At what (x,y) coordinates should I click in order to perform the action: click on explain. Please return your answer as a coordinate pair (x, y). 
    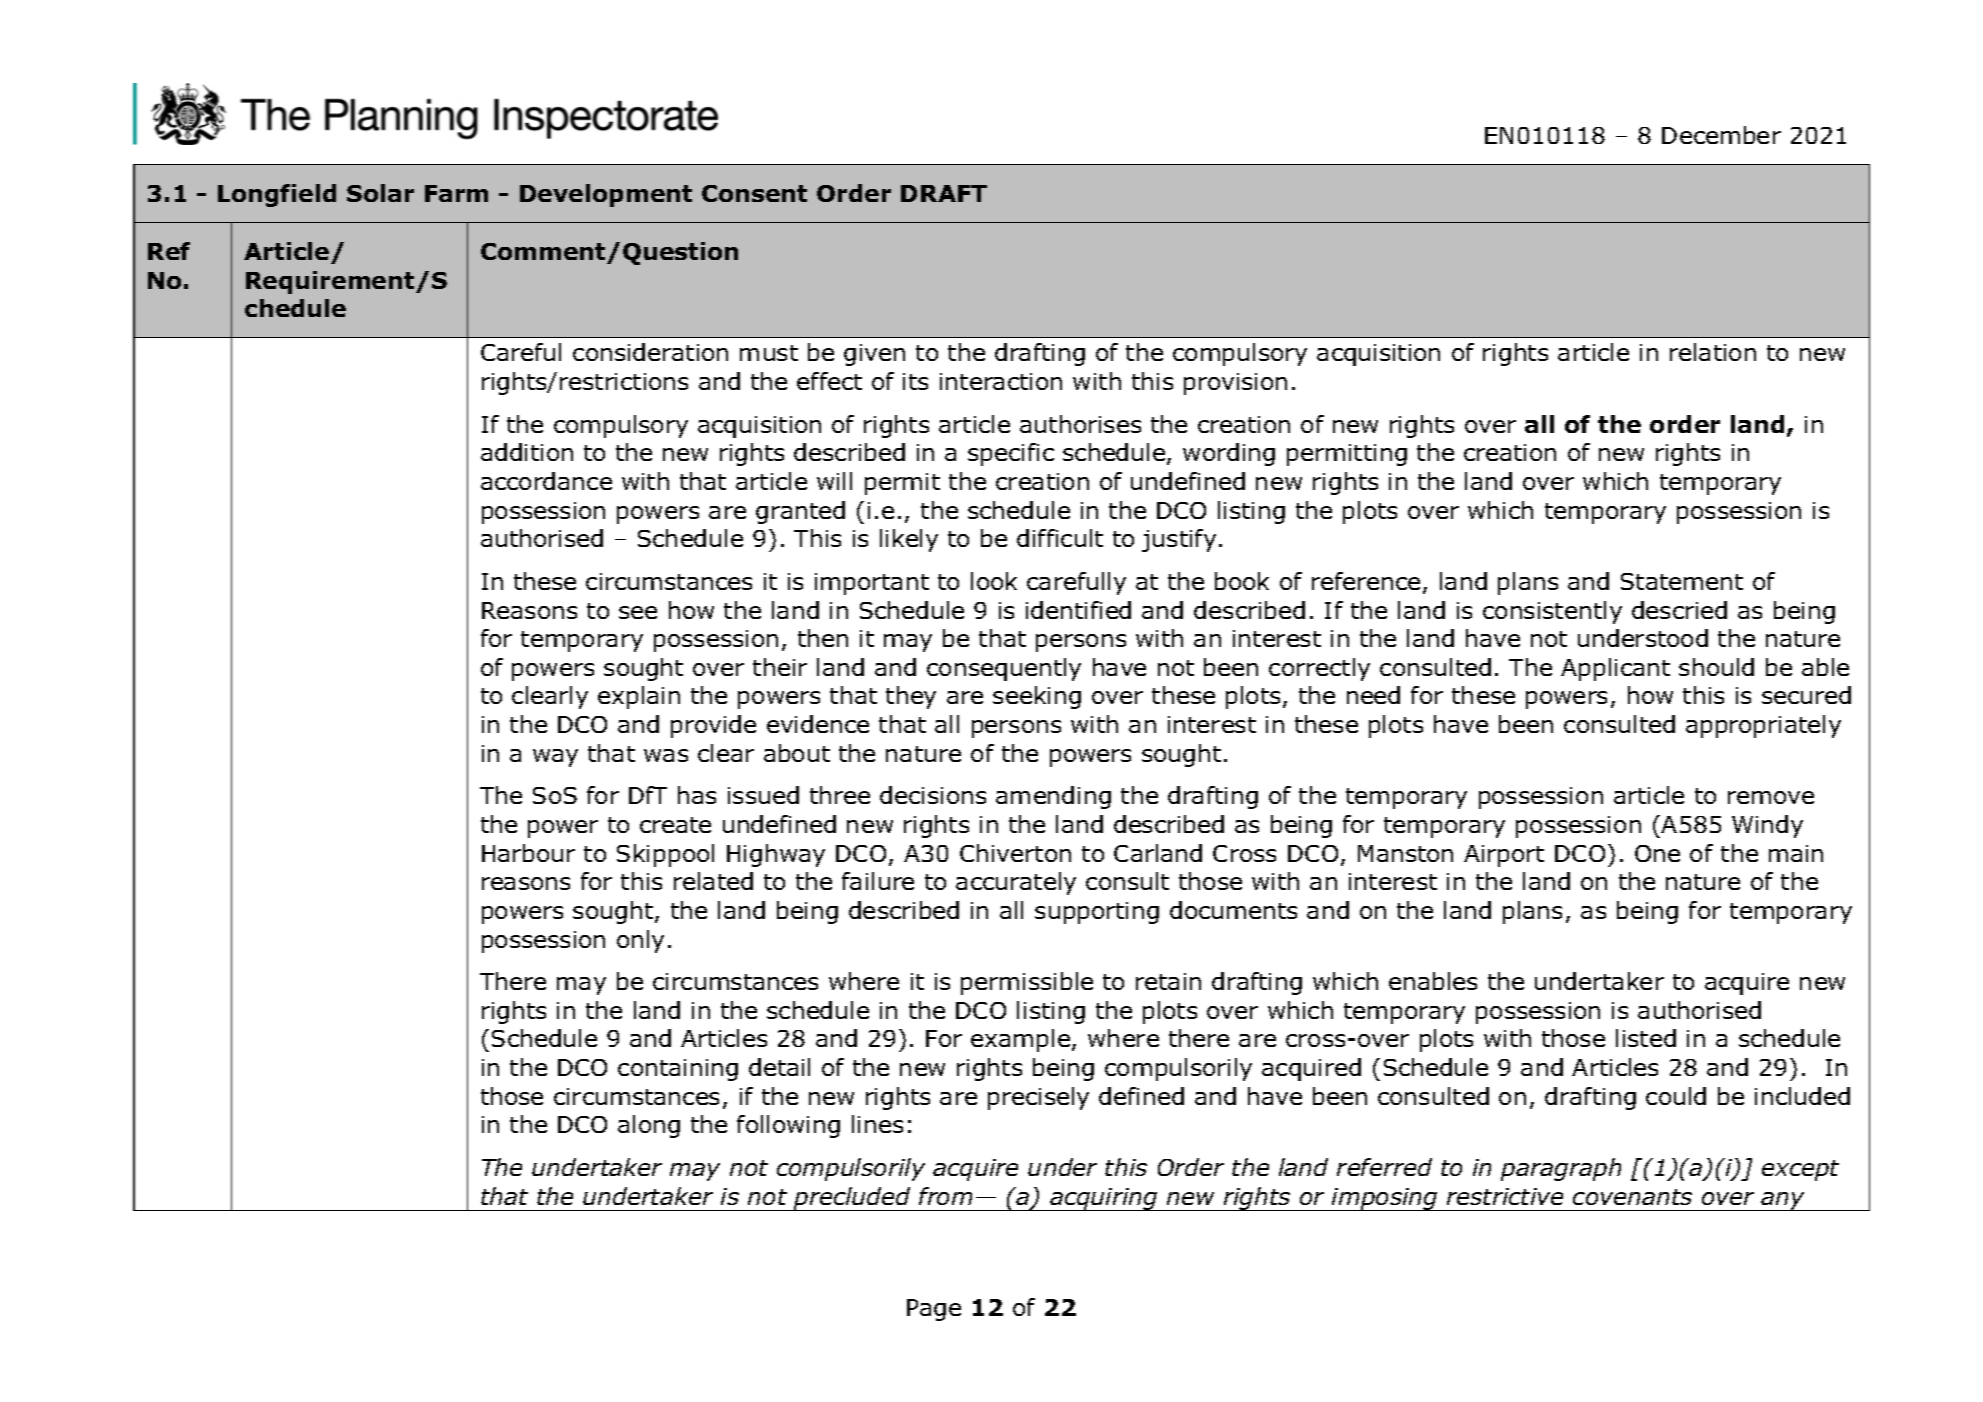
    Looking at the image, I should click on (639, 697).
